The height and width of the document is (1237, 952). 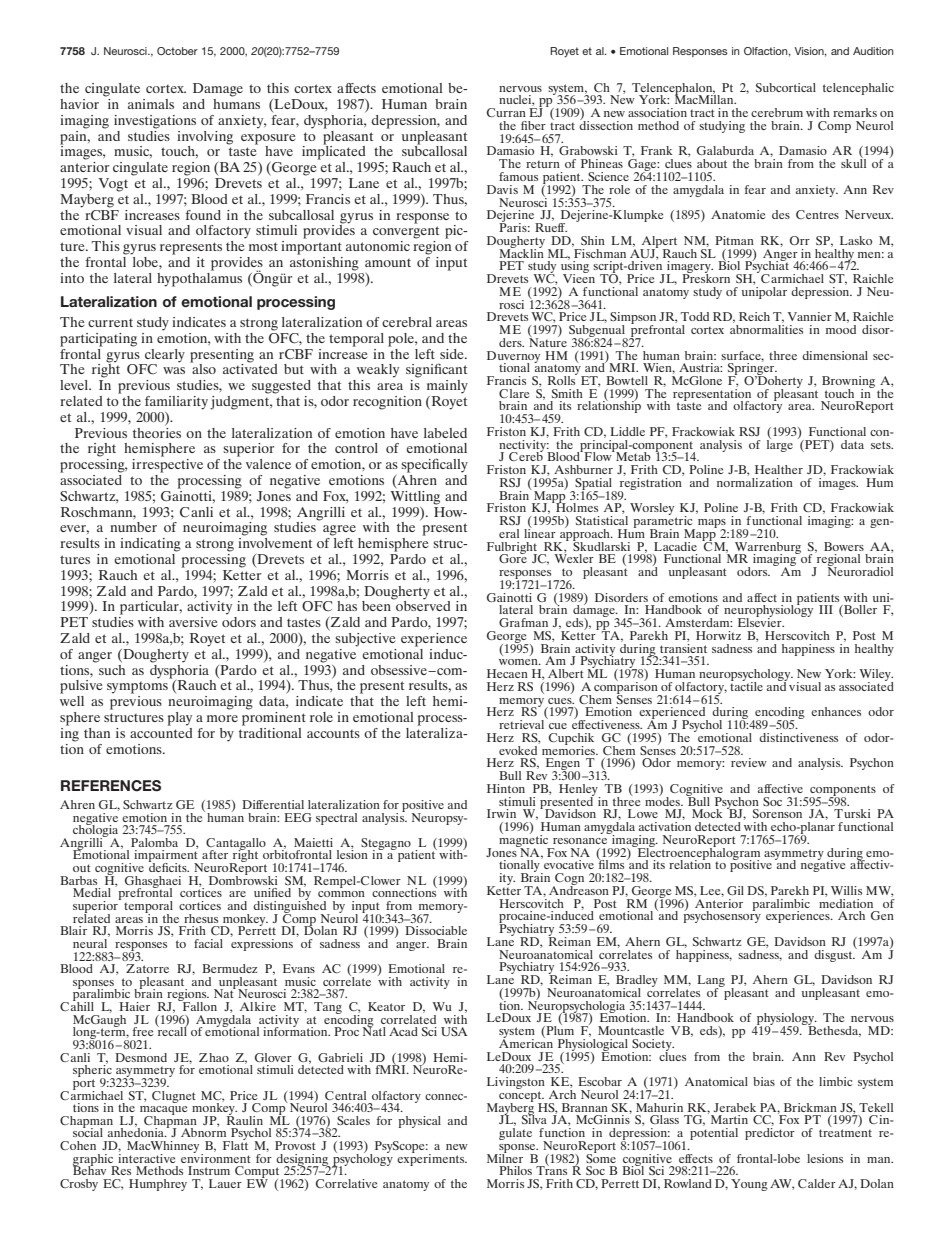 What do you see at coordinates (432, 1158) in the document?
I see `experiments` at bounding box center [432, 1158].
